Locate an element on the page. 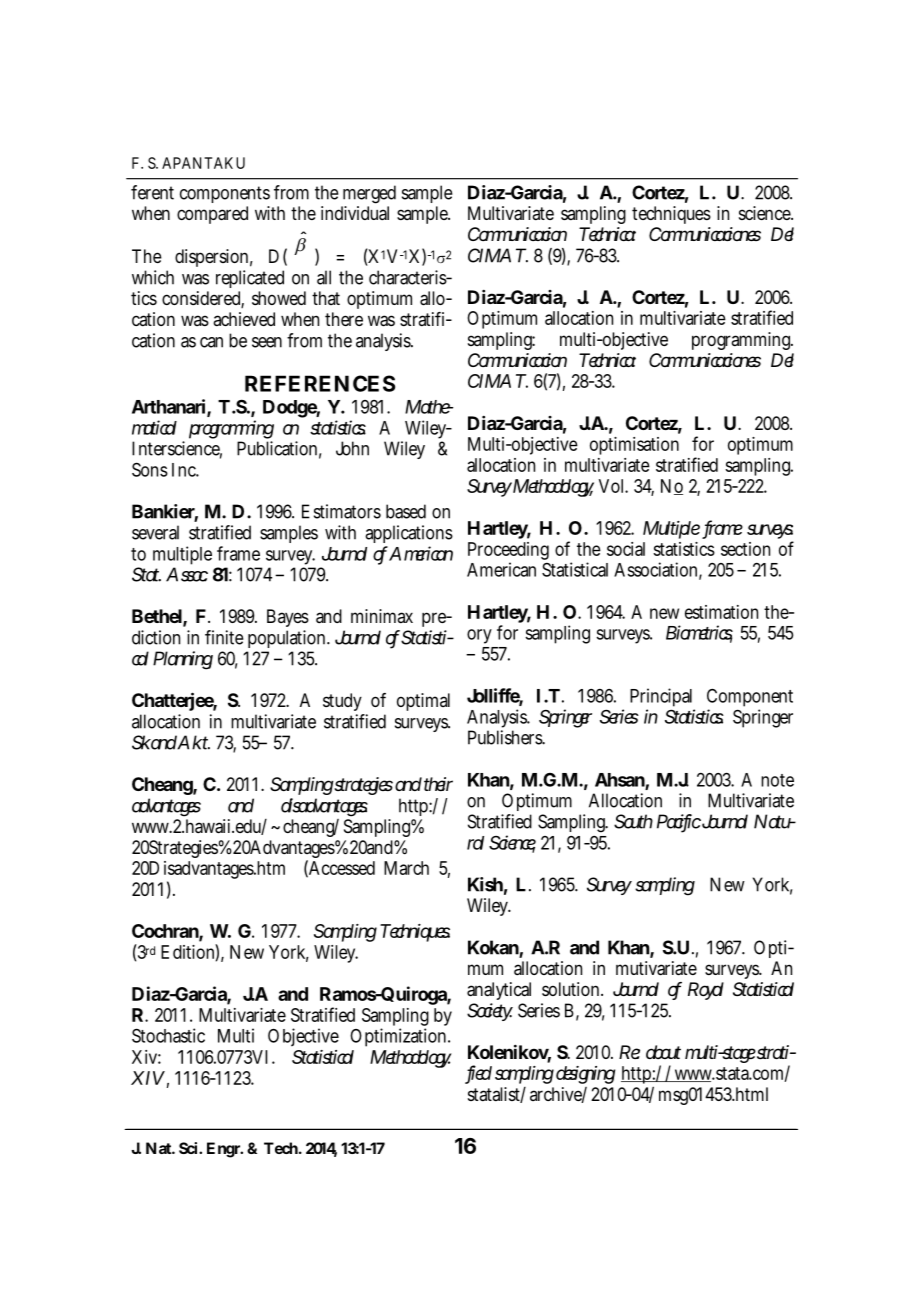  Biometrics is located at coordinates (699, 633).
